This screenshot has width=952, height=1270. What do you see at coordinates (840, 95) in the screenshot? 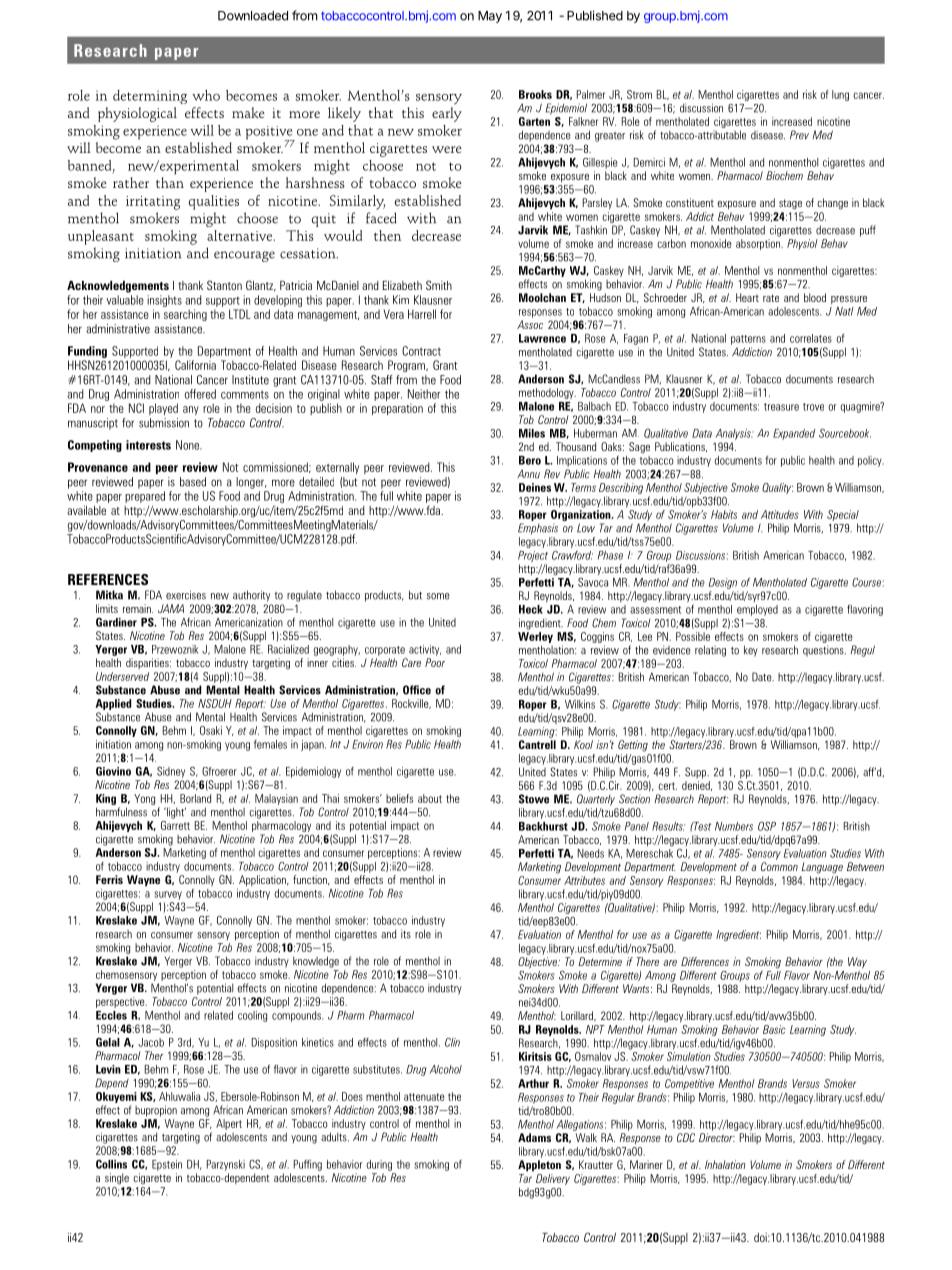
I see `lung` at bounding box center [840, 95].
